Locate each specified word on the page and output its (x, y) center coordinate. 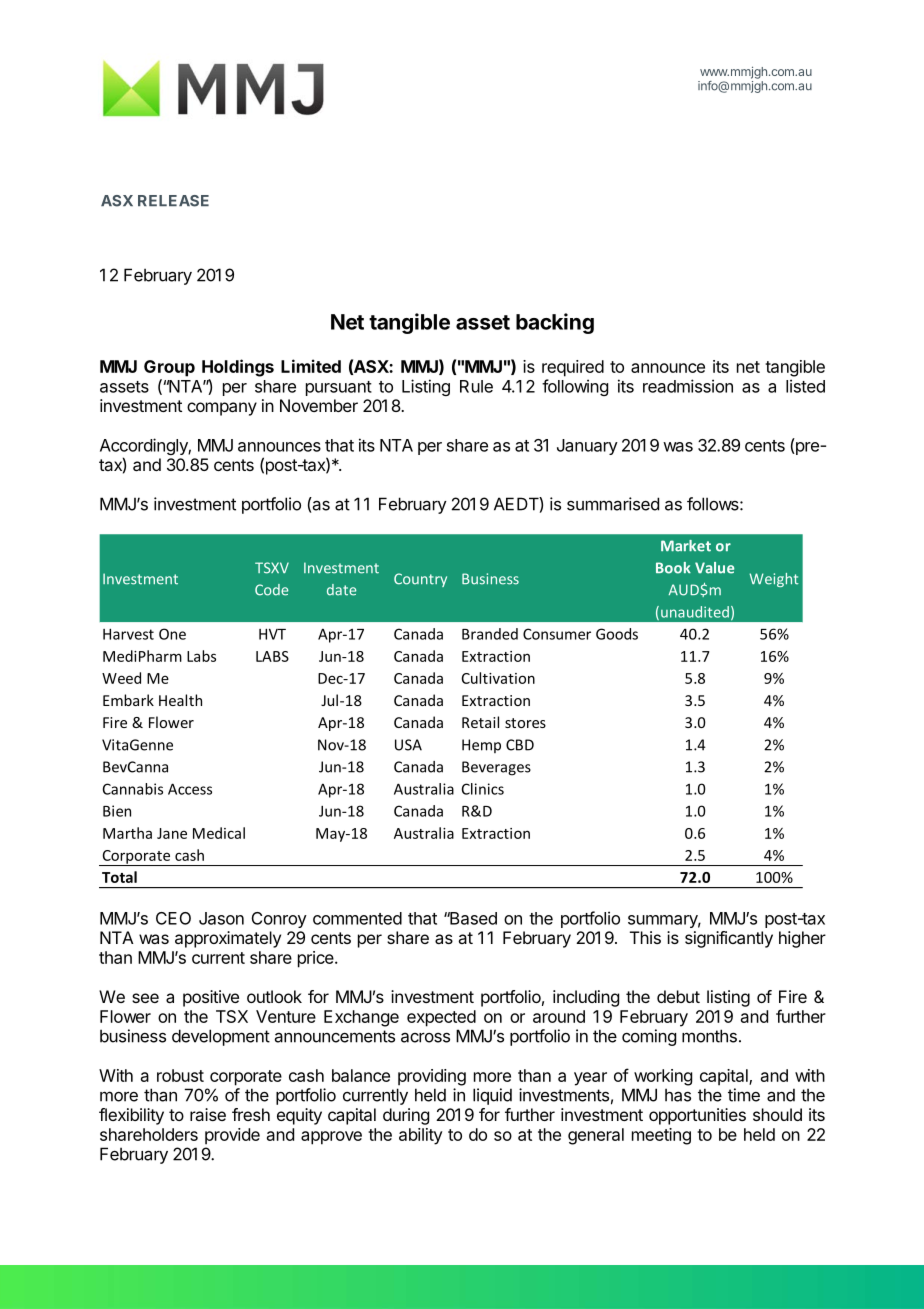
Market (686, 546)
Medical (219, 833)
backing (555, 323)
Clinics (483, 789)
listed (805, 386)
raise (208, 1114)
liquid (492, 1096)
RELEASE (173, 201)
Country (420, 580)
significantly (729, 939)
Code (271, 590)
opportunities (697, 1116)
